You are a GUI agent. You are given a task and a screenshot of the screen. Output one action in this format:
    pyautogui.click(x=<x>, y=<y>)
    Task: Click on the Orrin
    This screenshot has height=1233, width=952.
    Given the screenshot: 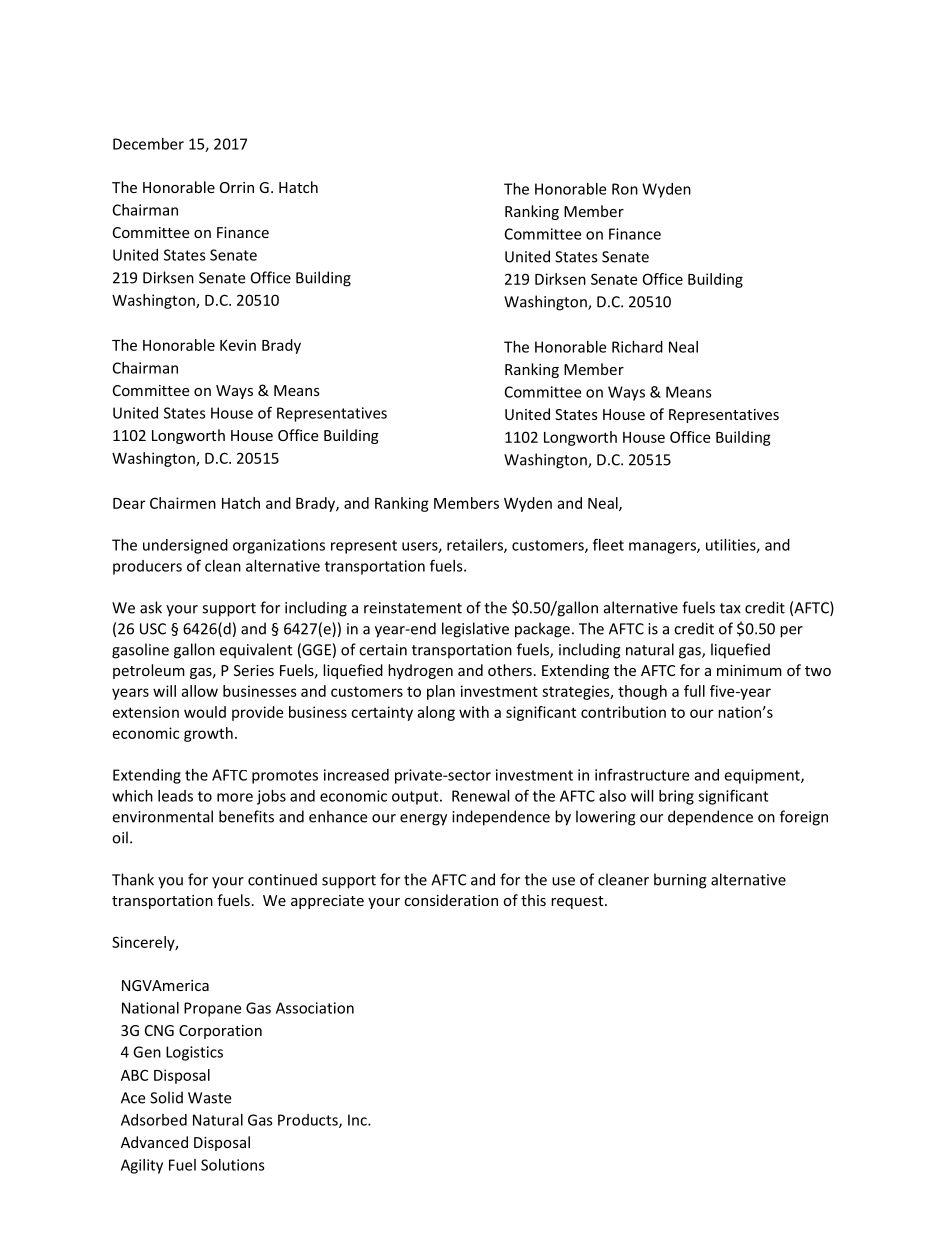 What is the action you would take?
    pyautogui.click(x=237, y=187)
